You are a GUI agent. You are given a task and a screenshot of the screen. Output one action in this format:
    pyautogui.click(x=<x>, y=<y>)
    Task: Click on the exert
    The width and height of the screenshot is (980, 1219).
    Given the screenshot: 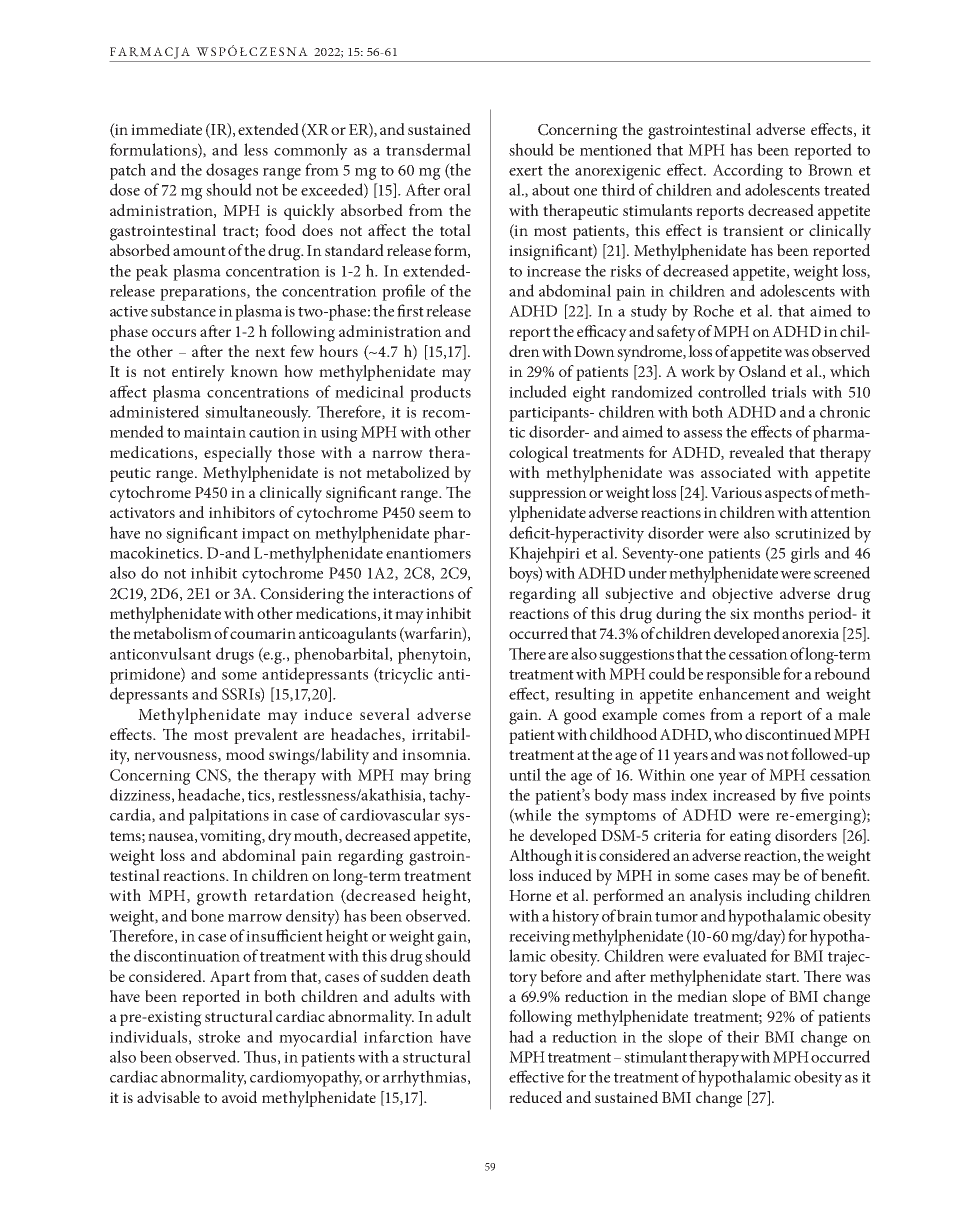 What is the action you would take?
    pyautogui.click(x=526, y=171)
